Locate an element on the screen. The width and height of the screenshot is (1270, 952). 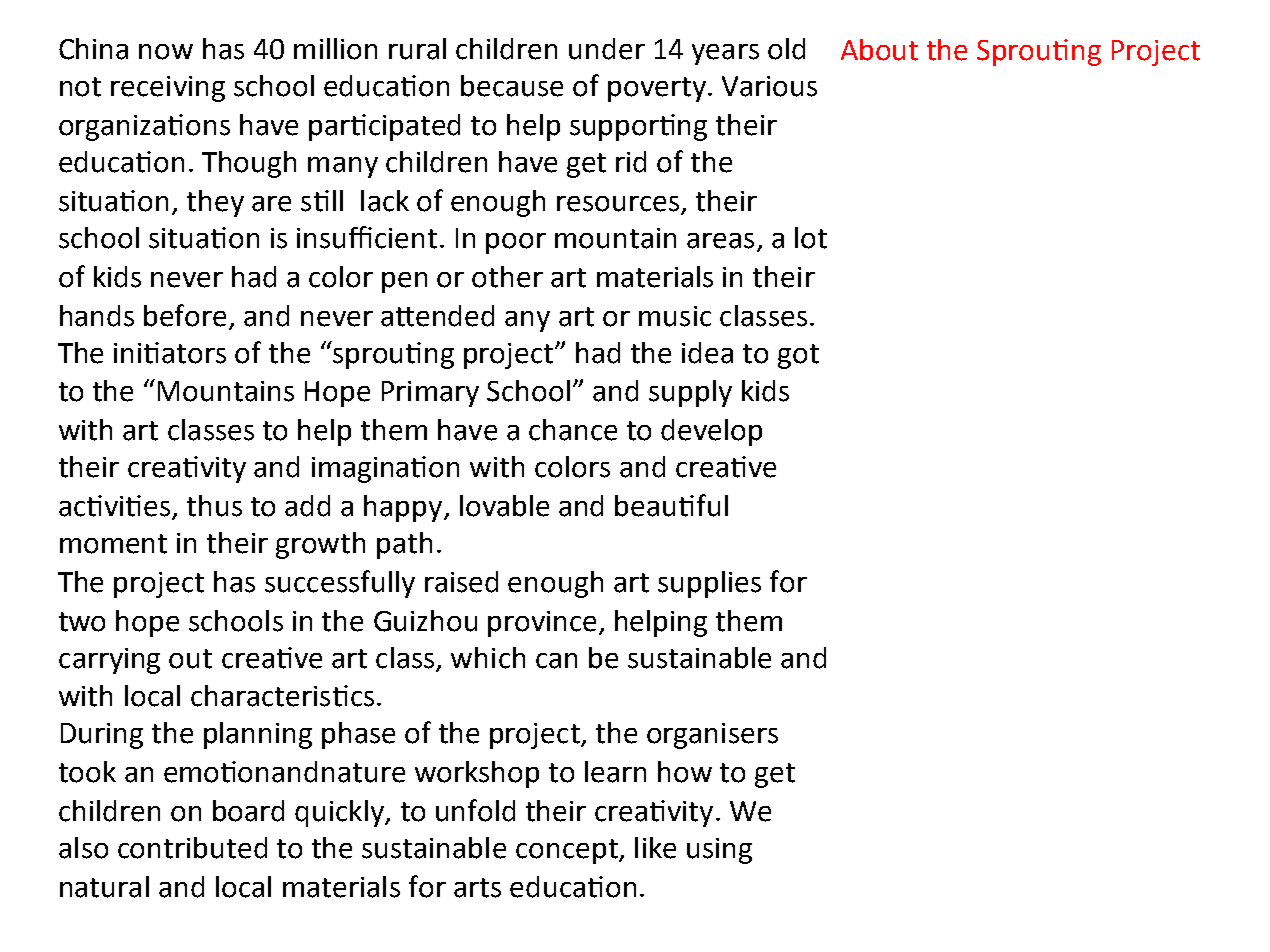
Various is located at coordinates (769, 86).
